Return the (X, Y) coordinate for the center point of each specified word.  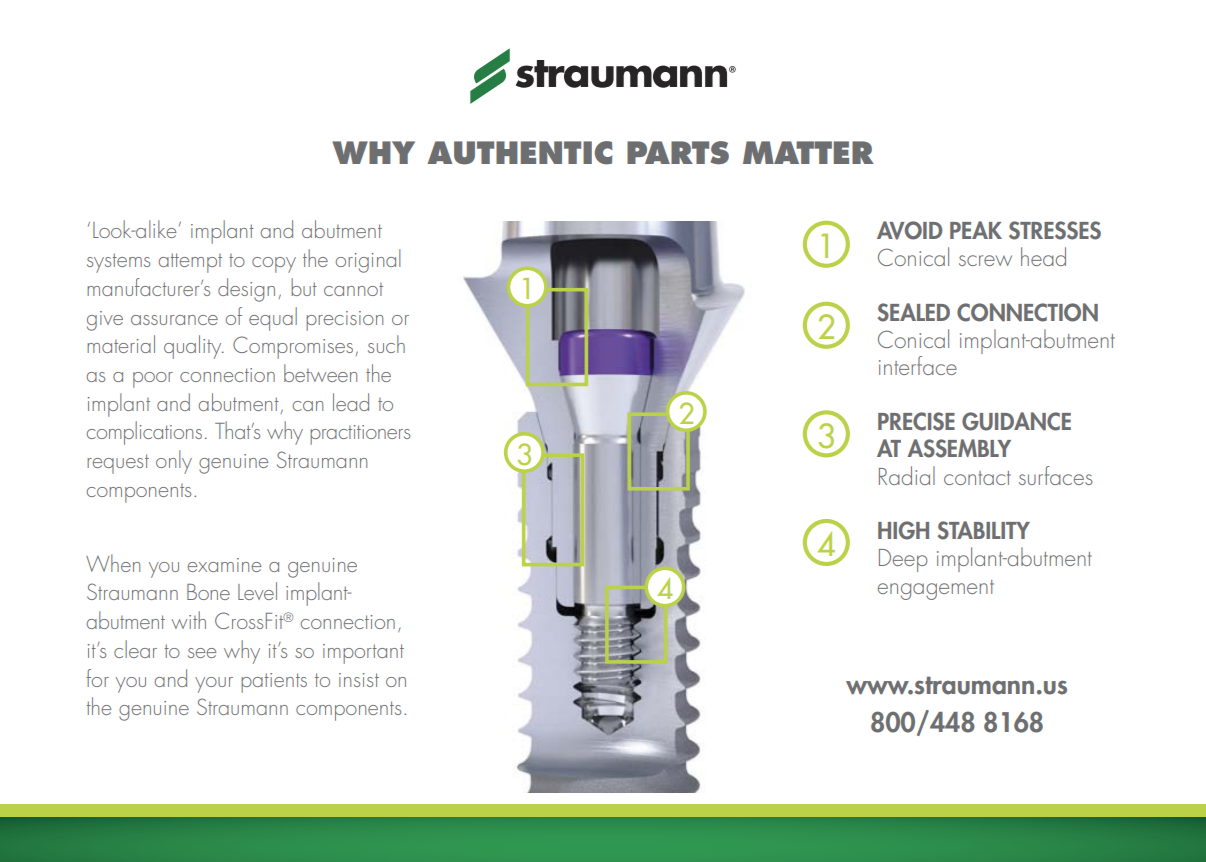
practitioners (360, 435)
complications (144, 433)
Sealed (914, 312)
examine (224, 565)
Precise (916, 421)
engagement (936, 590)
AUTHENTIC (519, 153)
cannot (353, 289)
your (214, 685)
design (246, 290)
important (363, 654)
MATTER (808, 152)
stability (984, 530)
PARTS (678, 153)
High (903, 530)
